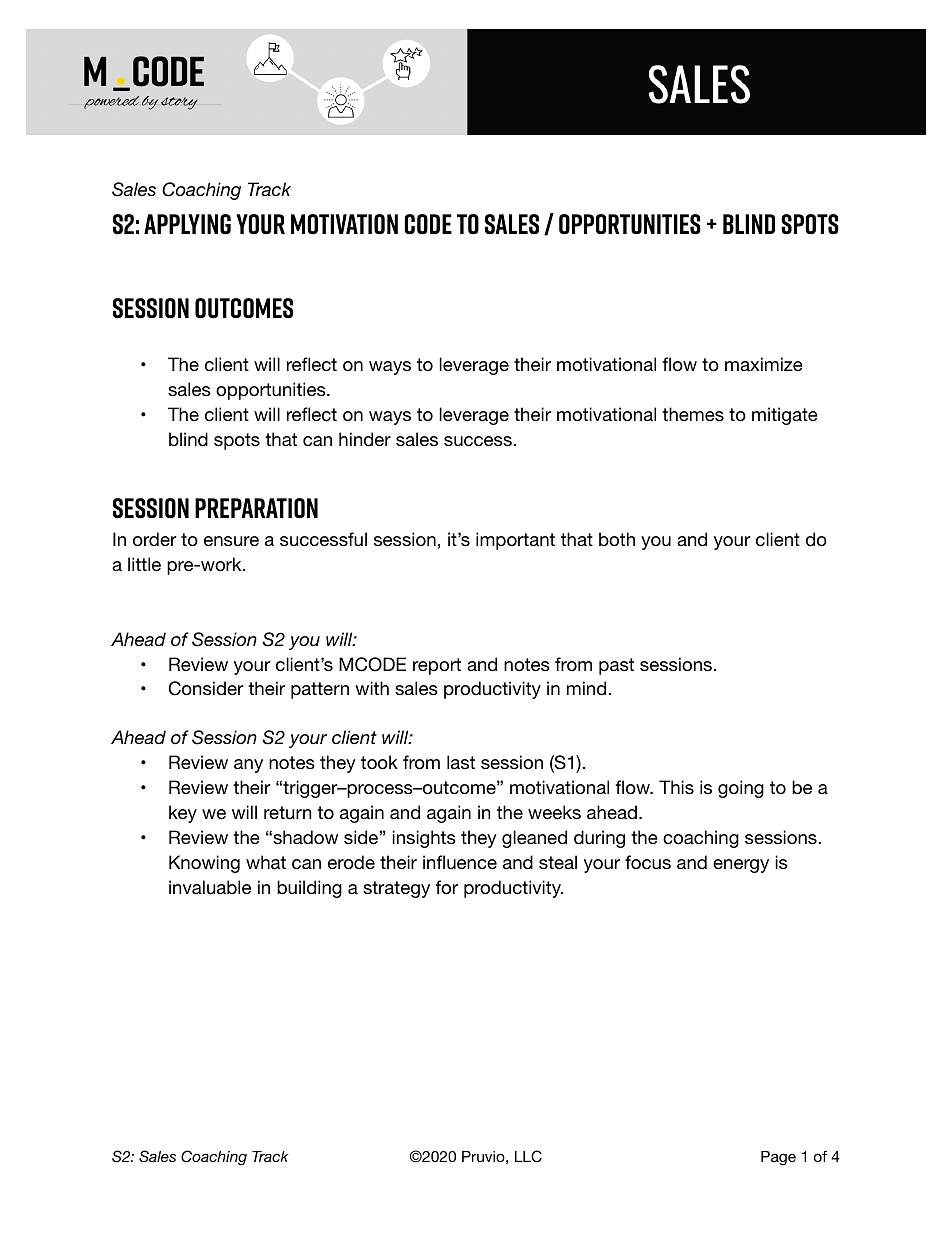 The width and height of the image is (952, 1233). I want to click on past, so click(616, 666).
